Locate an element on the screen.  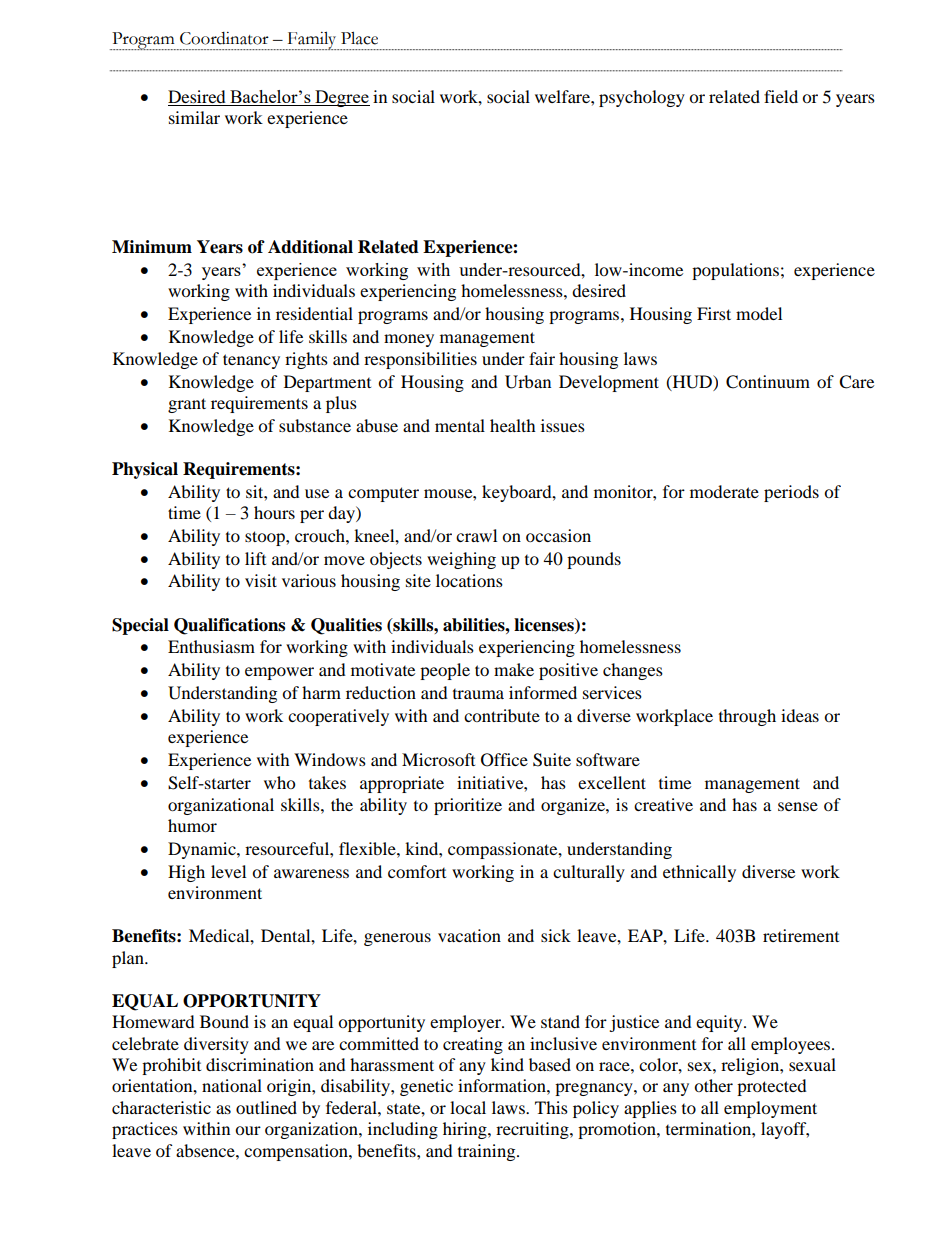
psychology is located at coordinates (642, 98).
